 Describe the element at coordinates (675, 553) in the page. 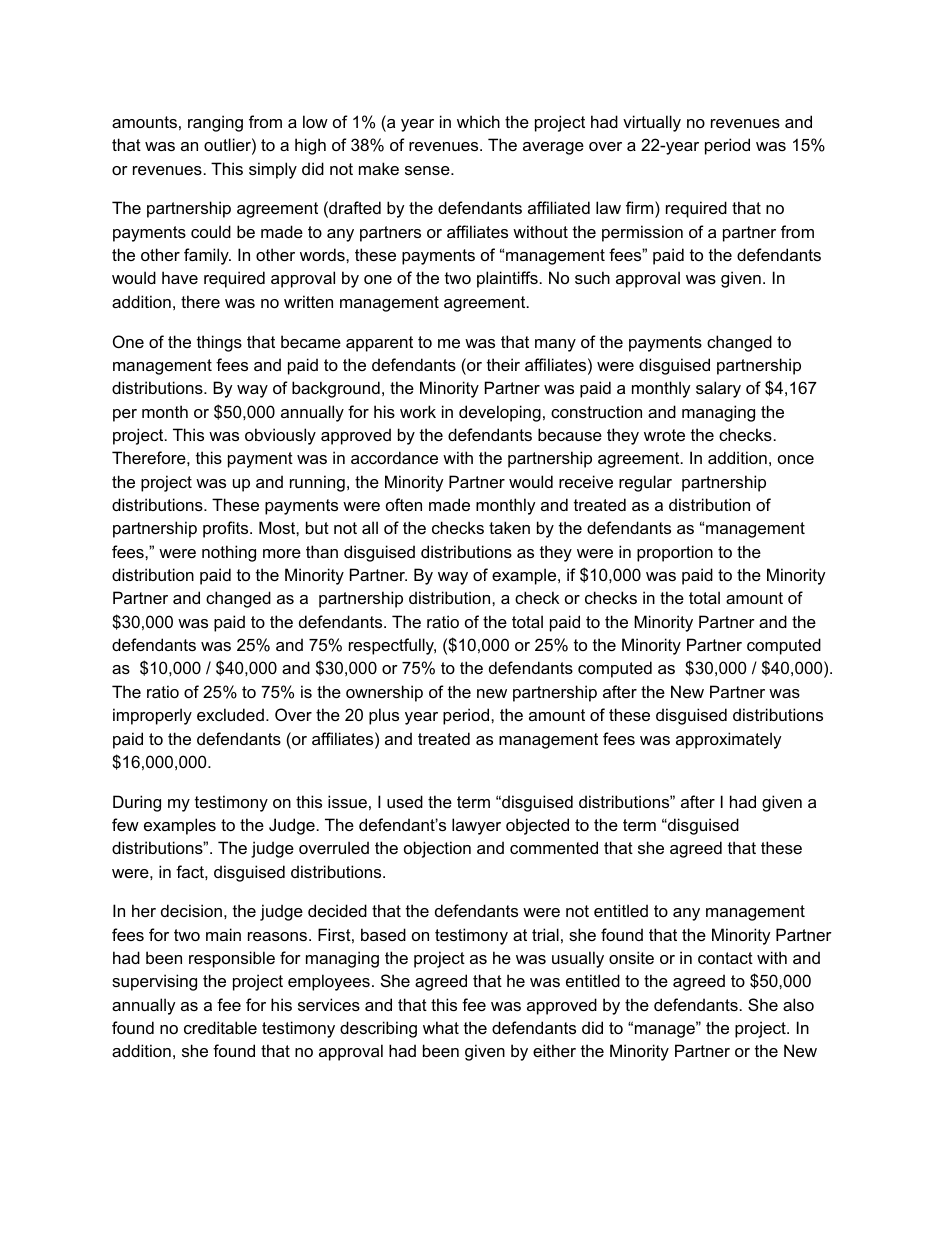

I see `proportion` at that location.
